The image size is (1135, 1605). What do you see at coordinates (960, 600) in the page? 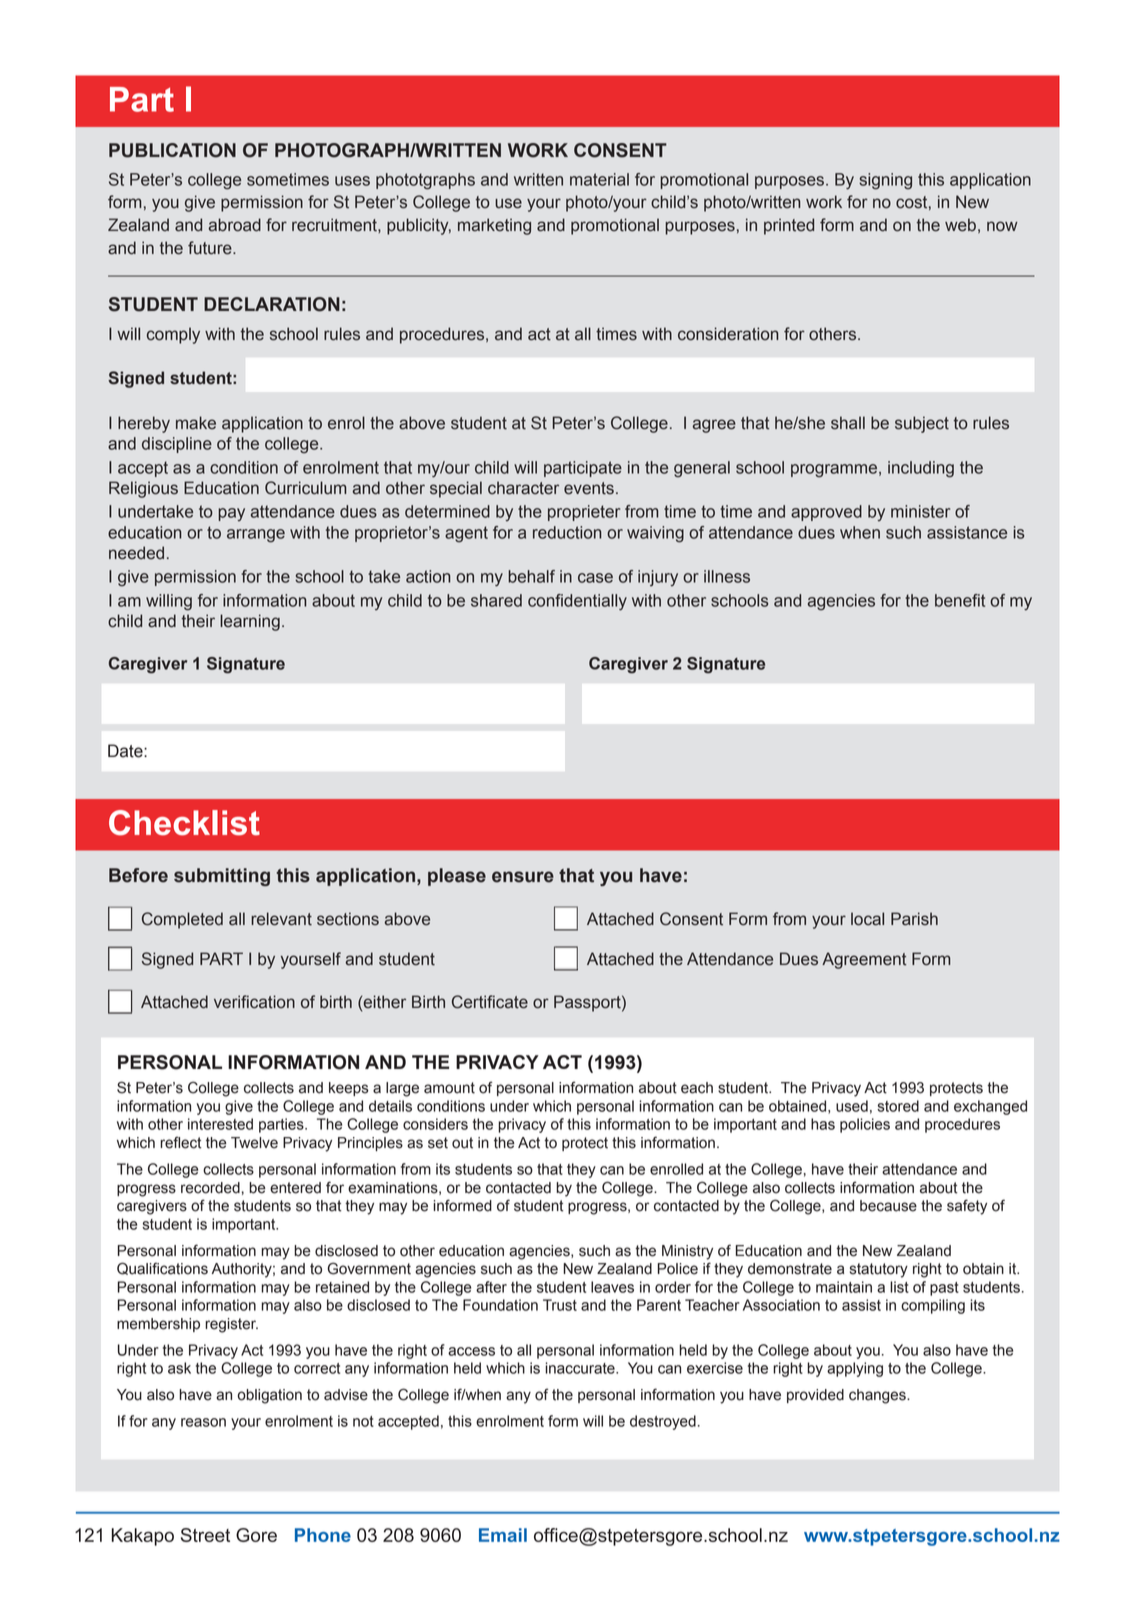
I see `benefit` at bounding box center [960, 600].
